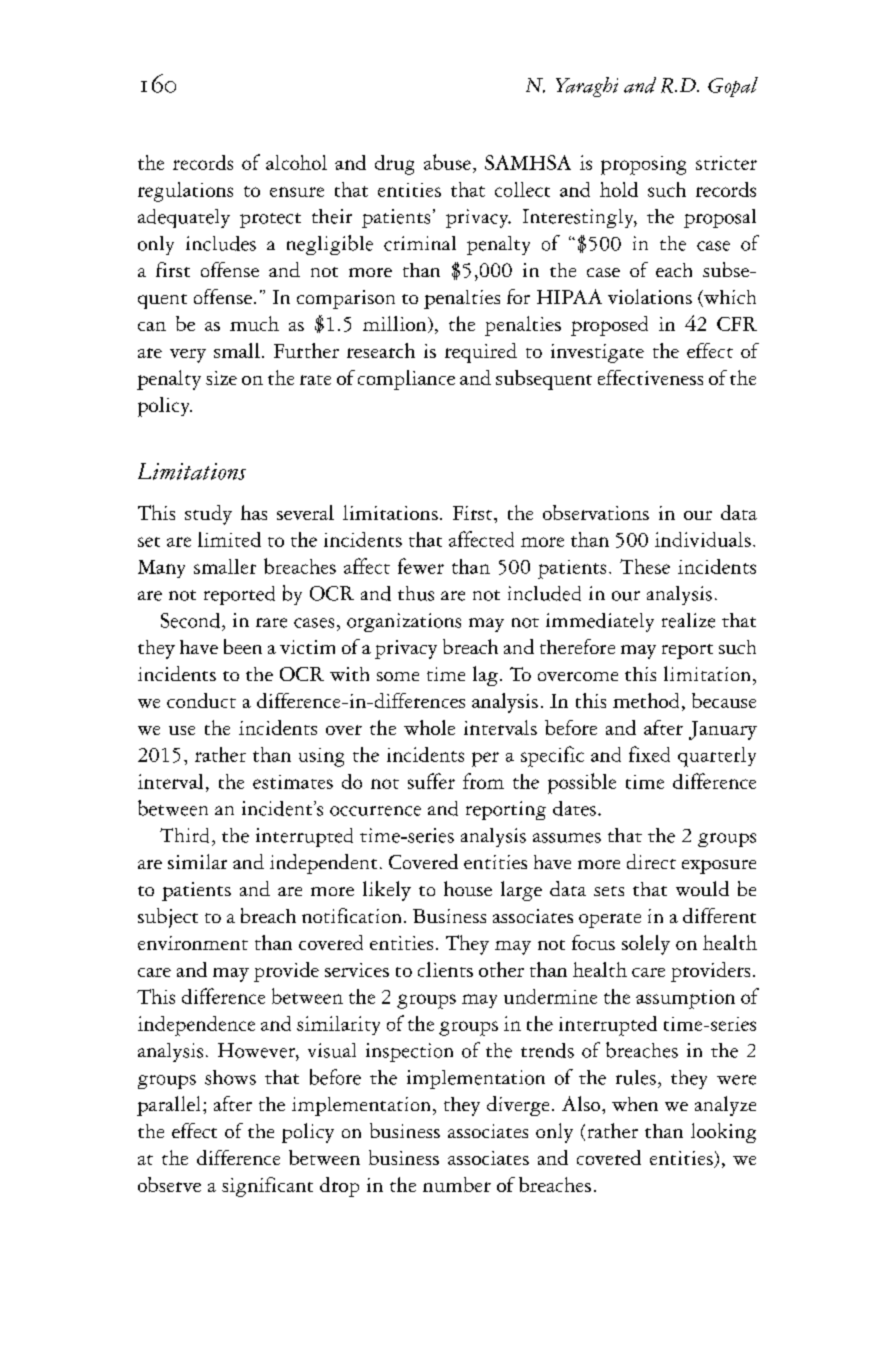  I want to click on significant, so click(267, 1187).
